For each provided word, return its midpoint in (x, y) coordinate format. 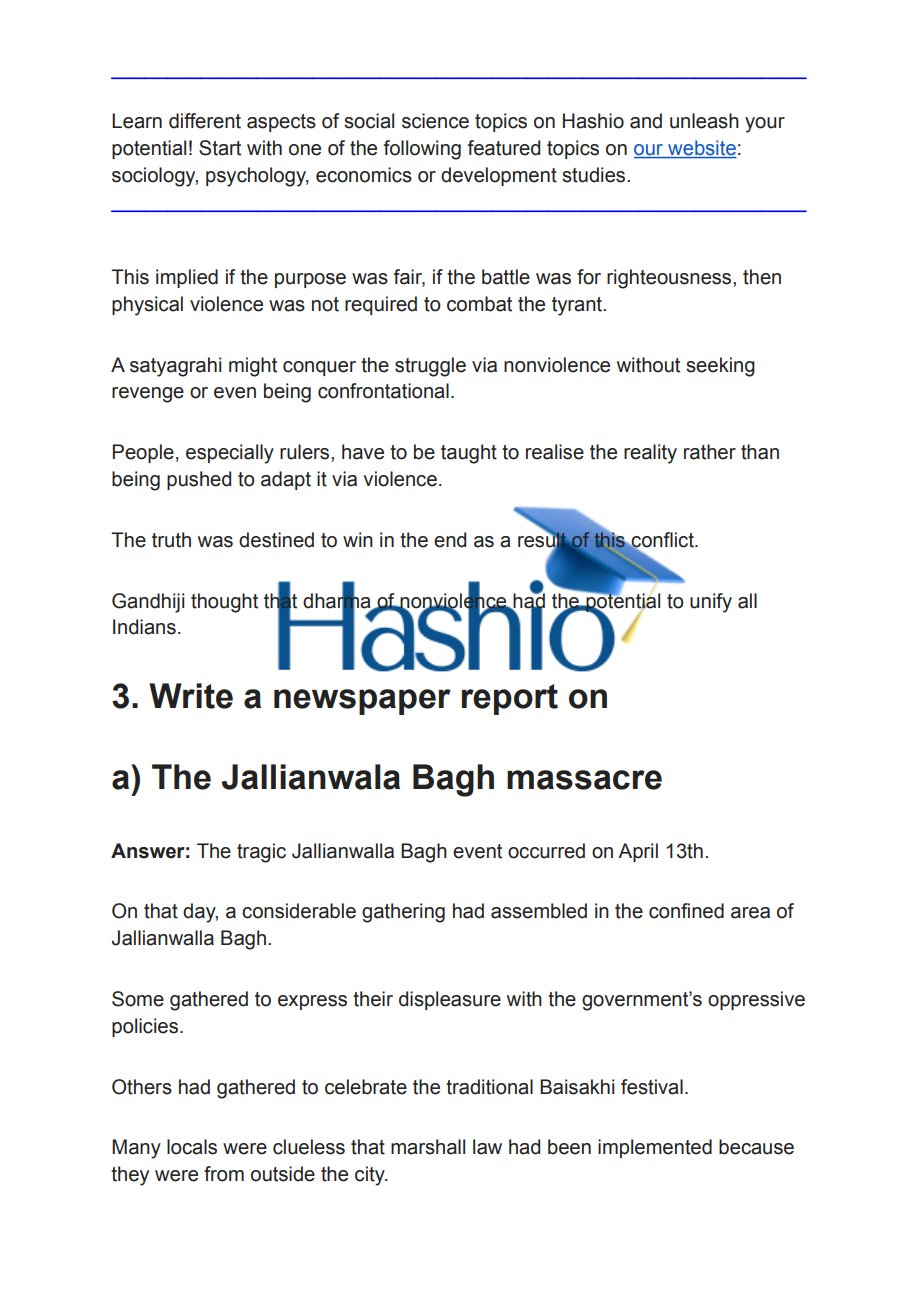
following (422, 150)
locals (192, 1147)
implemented (655, 1148)
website (701, 149)
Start (220, 148)
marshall (428, 1147)
